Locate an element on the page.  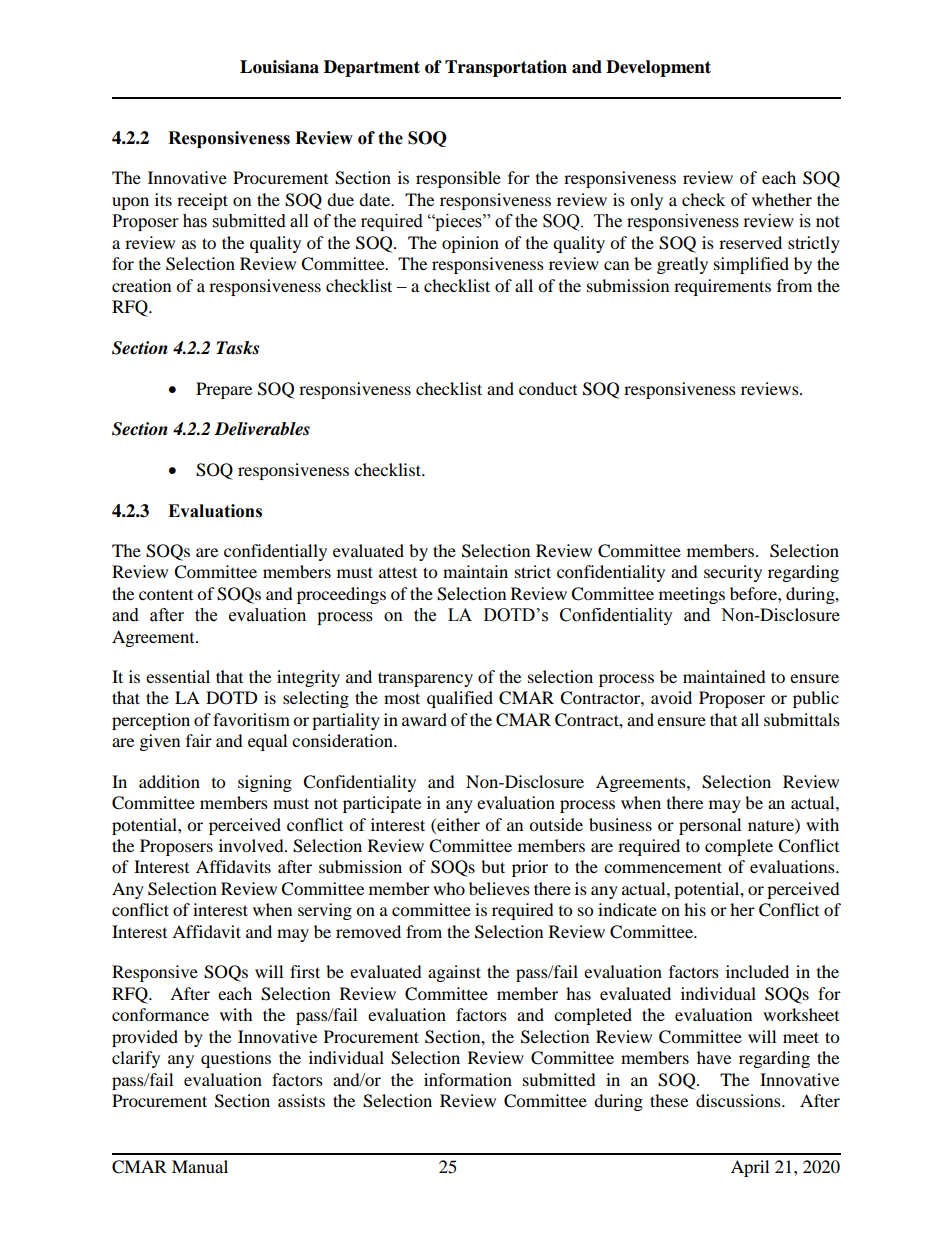
Transportation is located at coordinates (506, 68).
